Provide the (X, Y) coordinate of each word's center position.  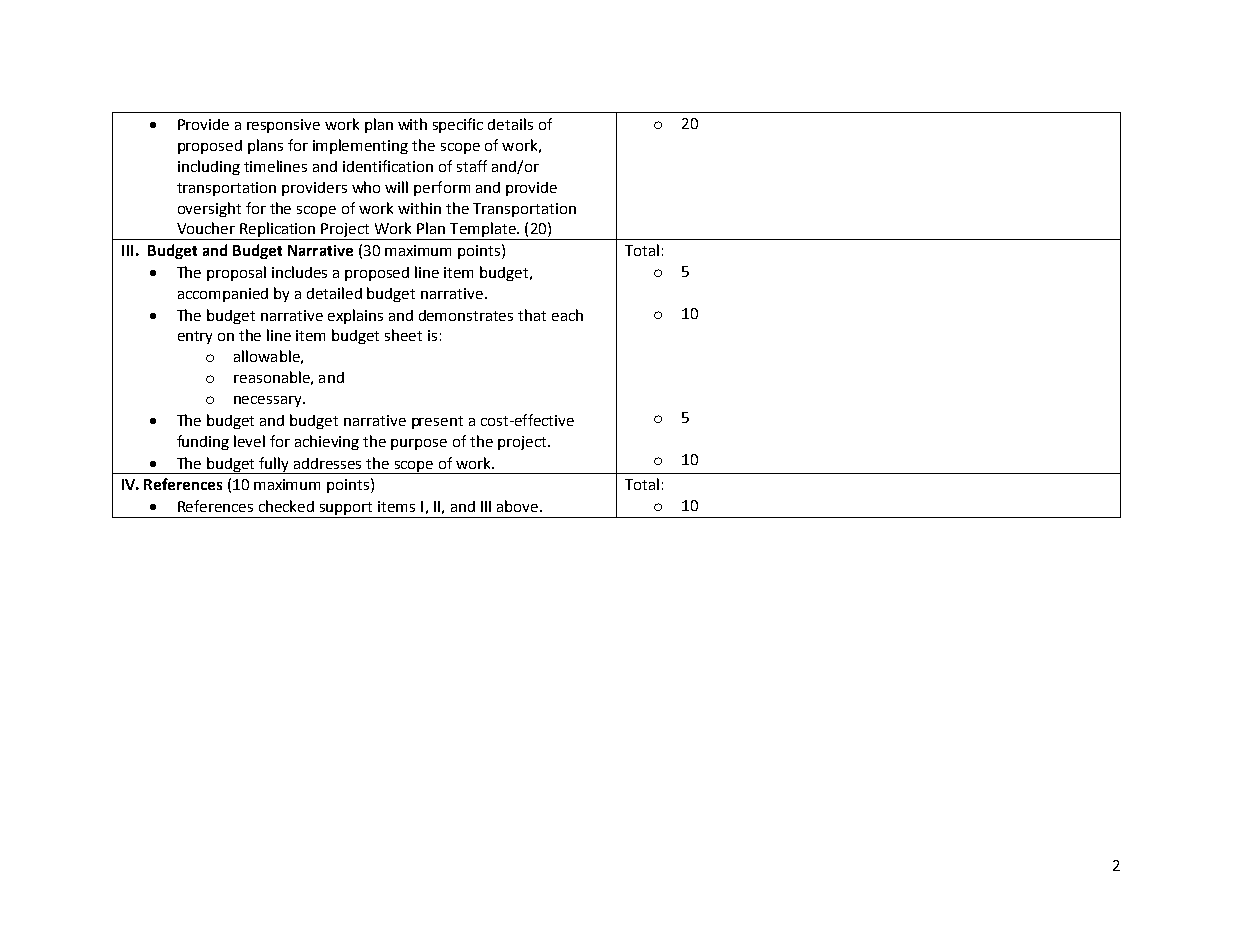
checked (286, 506)
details (510, 124)
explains (355, 316)
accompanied (223, 295)
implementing (360, 146)
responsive (283, 126)
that (532, 315)
